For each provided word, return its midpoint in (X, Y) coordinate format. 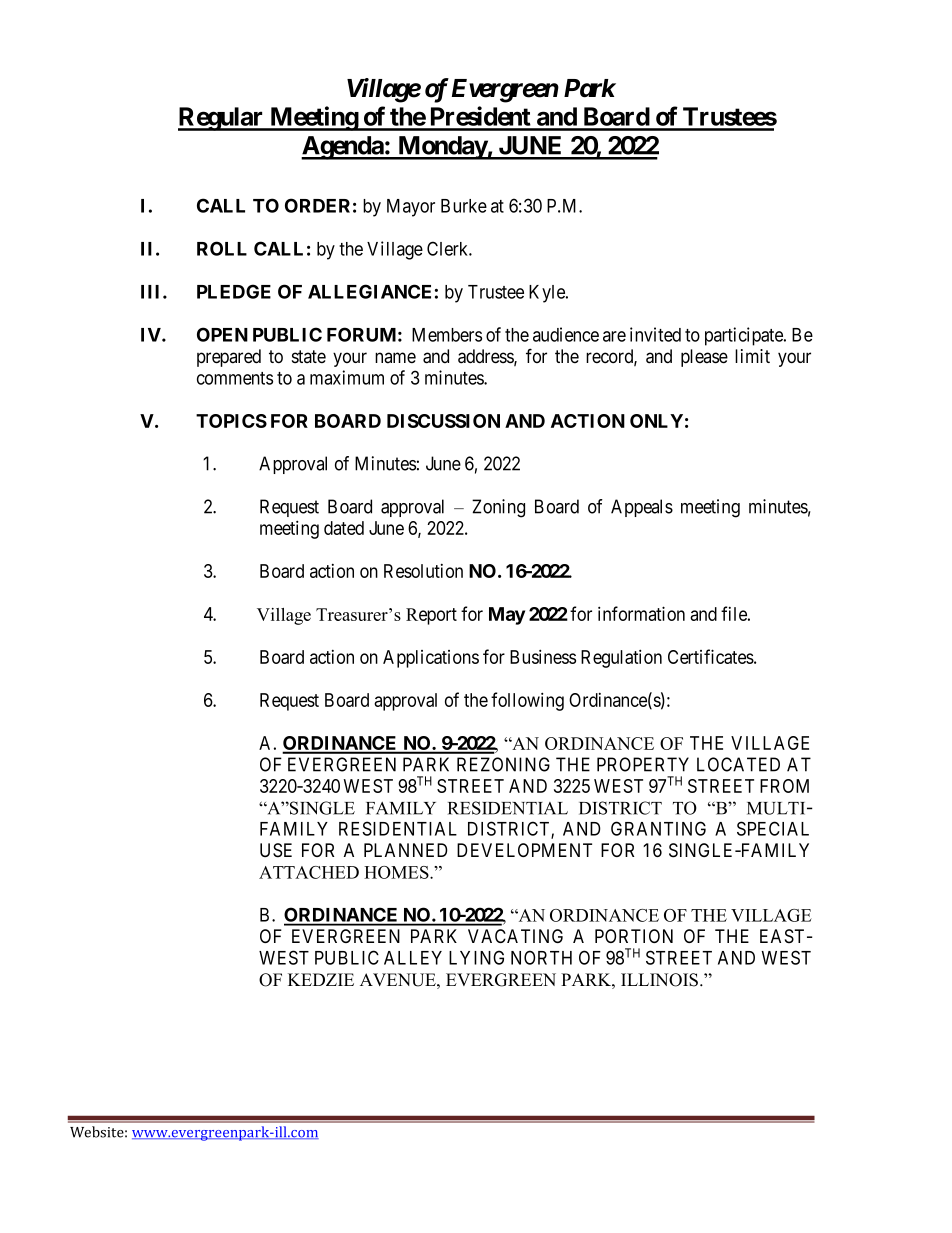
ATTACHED (309, 872)
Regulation (621, 658)
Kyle (548, 294)
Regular (222, 119)
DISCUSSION (443, 421)
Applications (431, 659)
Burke (464, 206)
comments (235, 378)
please (704, 358)
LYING (476, 957)
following (527, 701)
